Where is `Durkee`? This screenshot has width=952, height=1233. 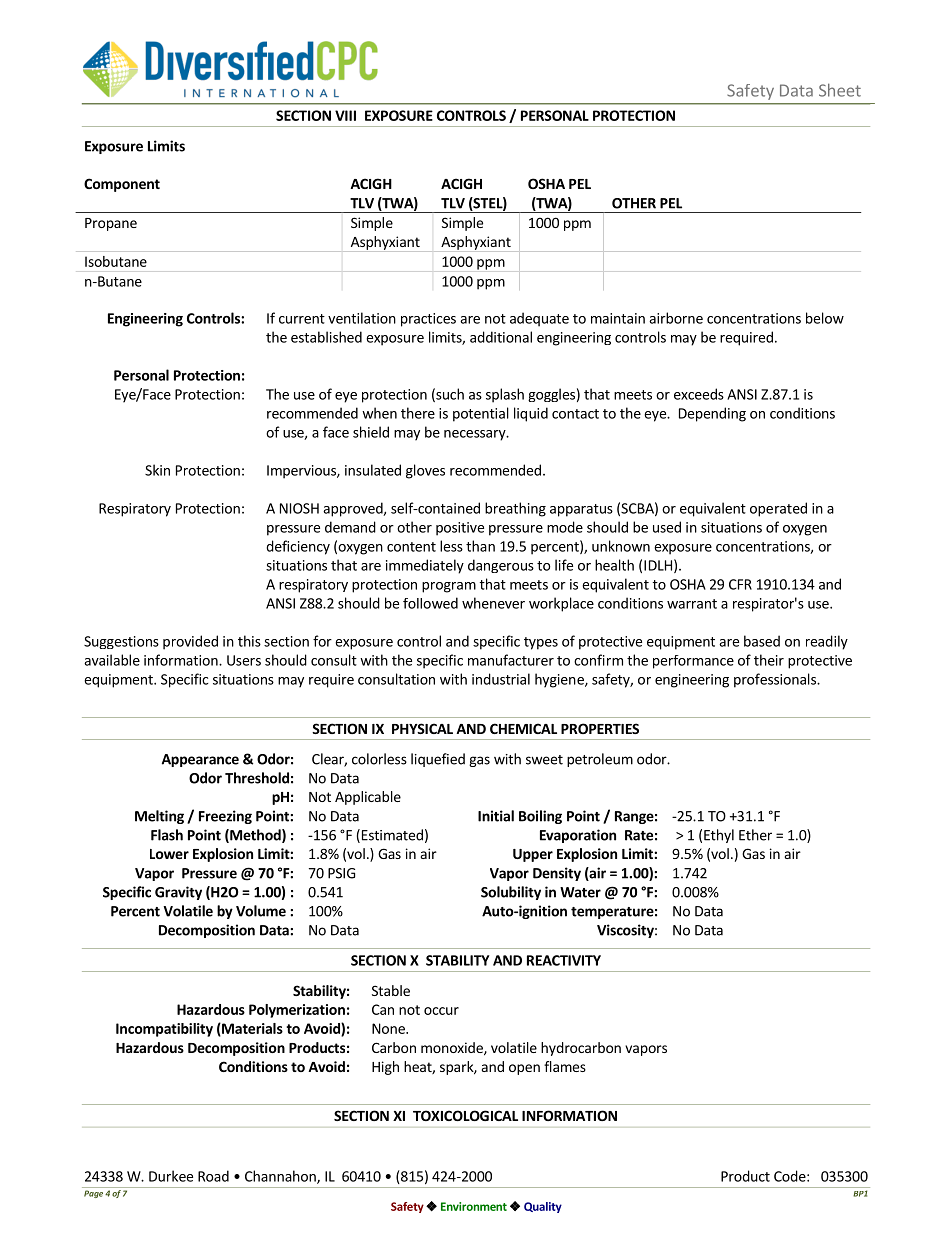
Durkee is located at coordinates (171, 1176).
